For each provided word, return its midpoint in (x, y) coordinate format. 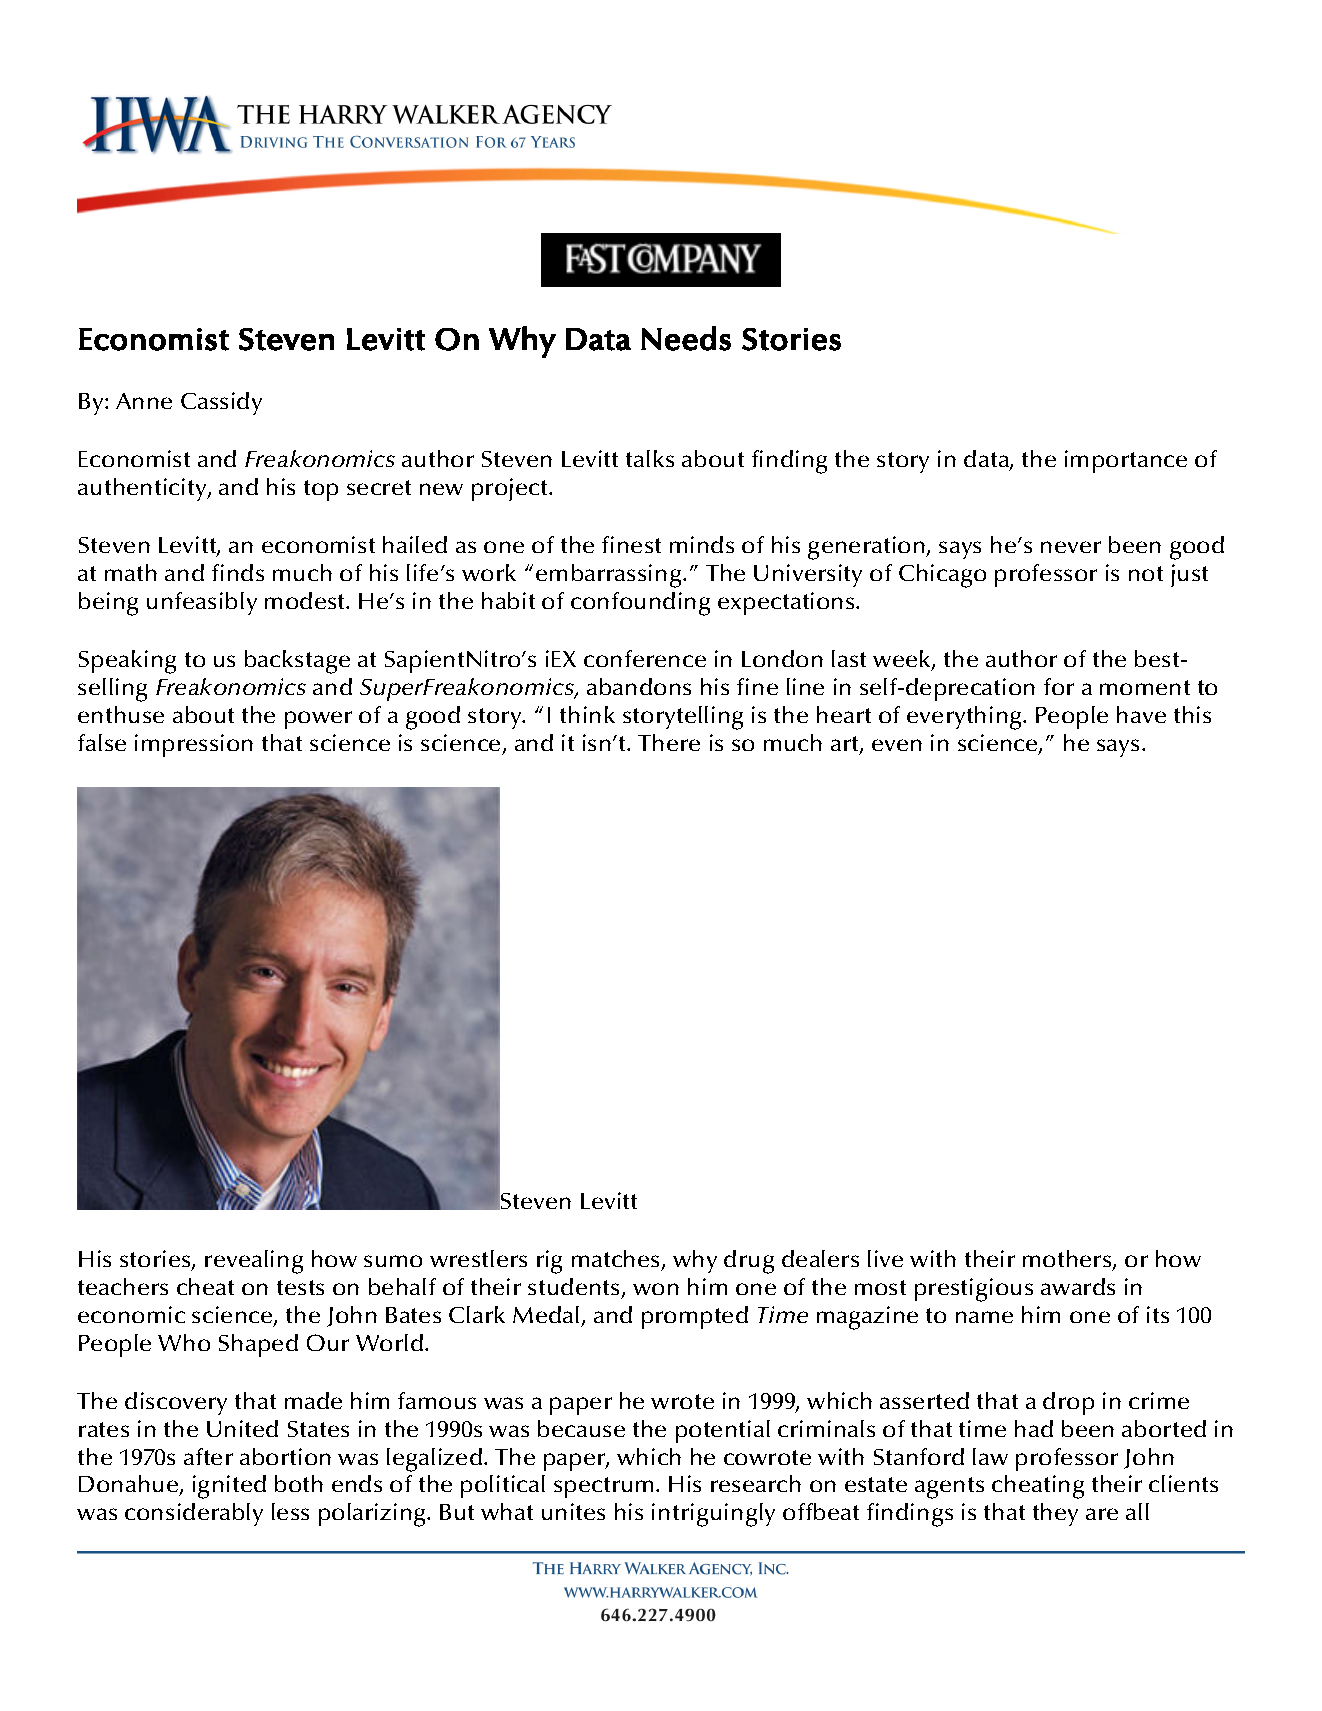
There (669, 742)
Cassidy (221, 403)
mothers (1068, 1260)
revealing (254, 1262)
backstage (297, 662)
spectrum (603, 1487)
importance (1126, 461)
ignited (229, 1487)
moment (1145, 687)
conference (645, 658)
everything (965, 718)
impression (194, 745)
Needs (686, 338)
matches (615, 1258)
